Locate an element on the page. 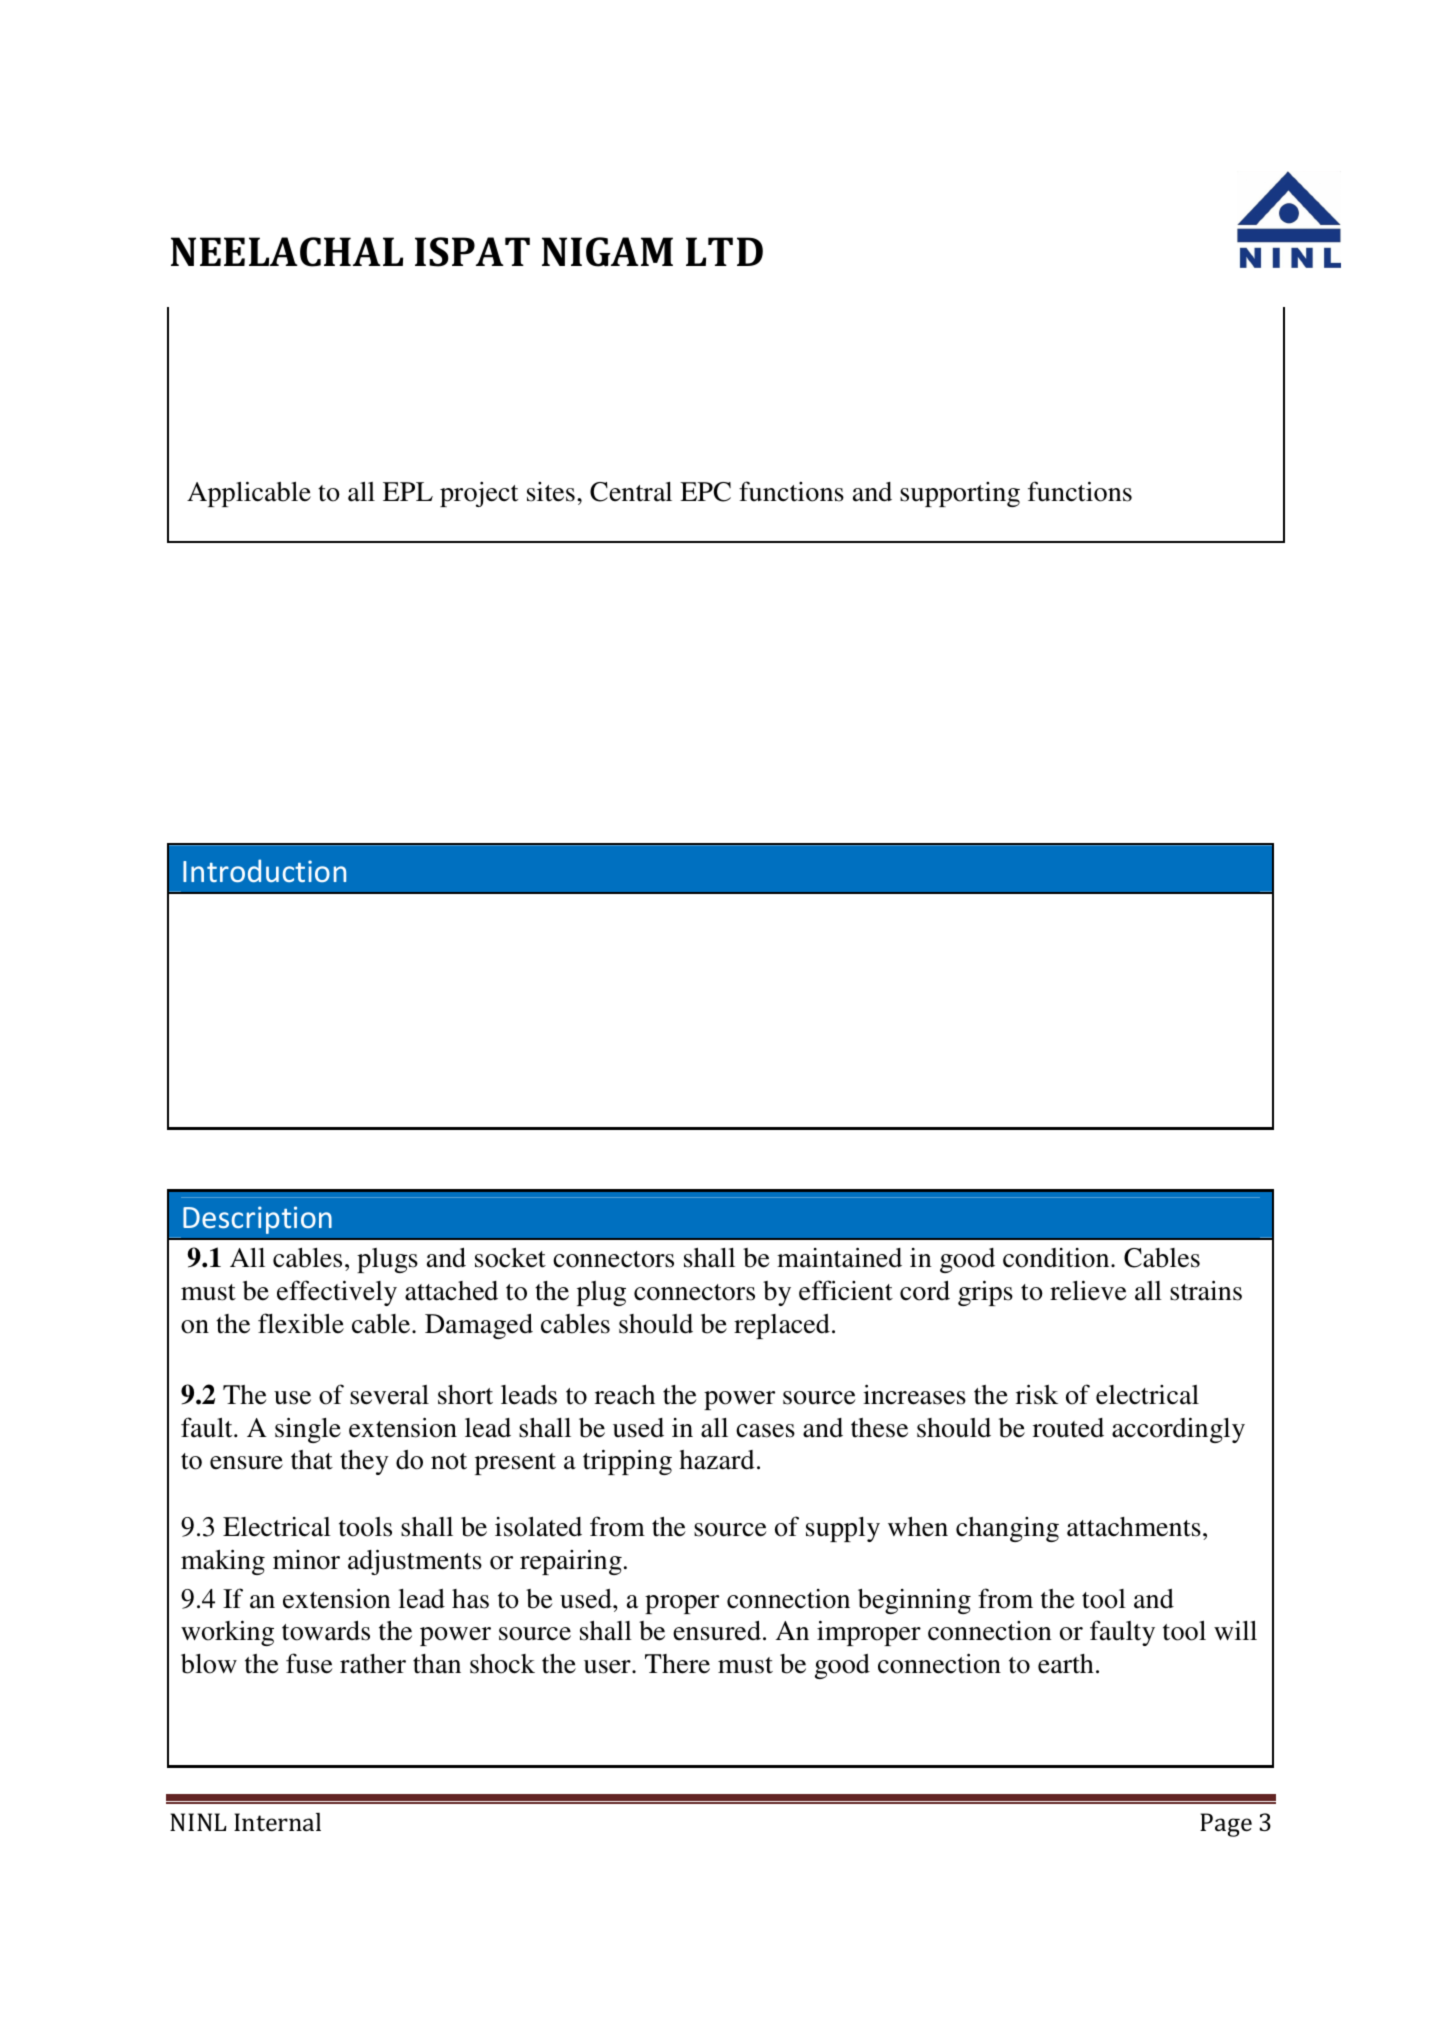 This image has height=2039, width=1441. project is located at coordinates (479, 494).
